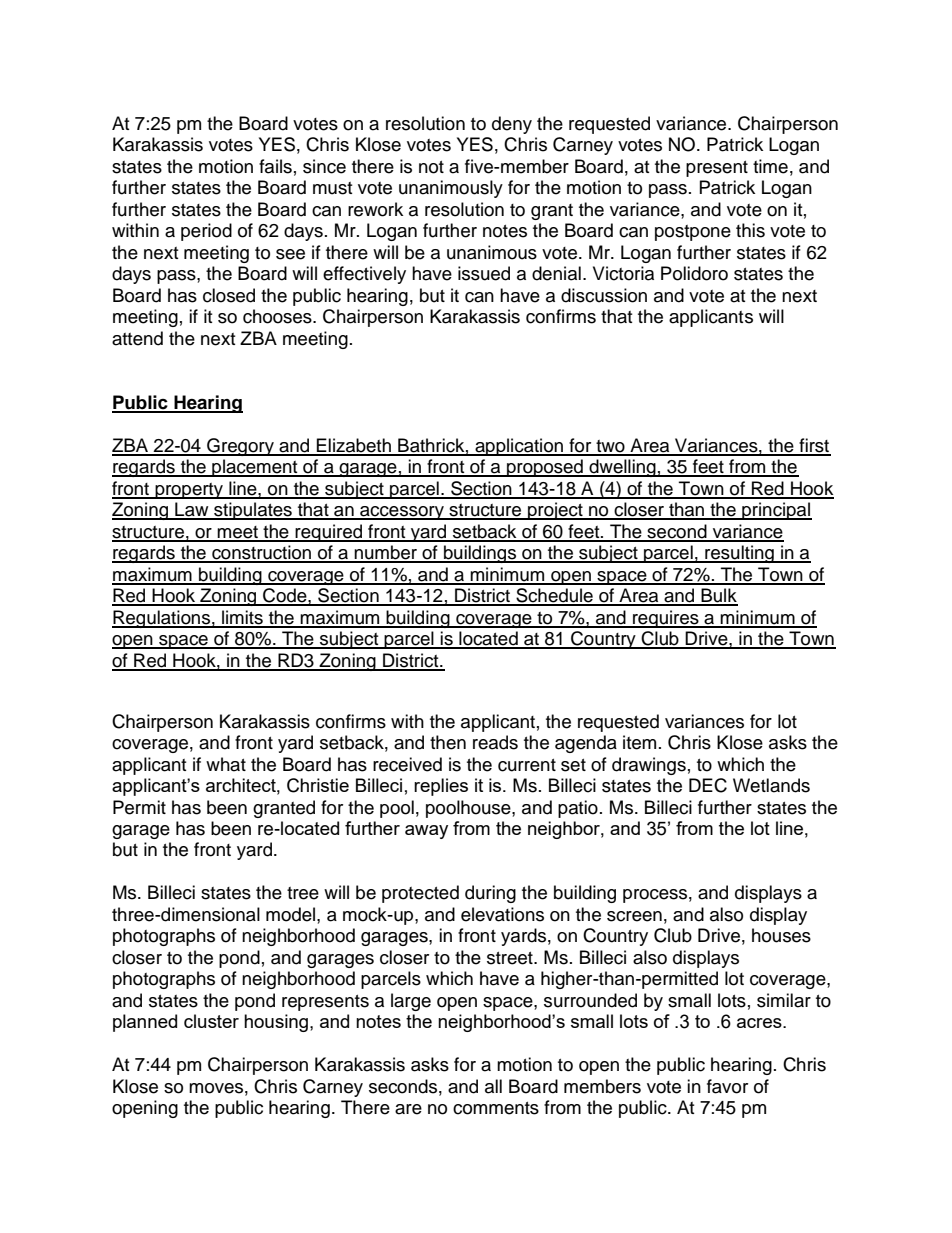 The height and width of the page is (1233, 952). Describe the element at coordinates (386, 553) in the page. I see `number` at that location.
